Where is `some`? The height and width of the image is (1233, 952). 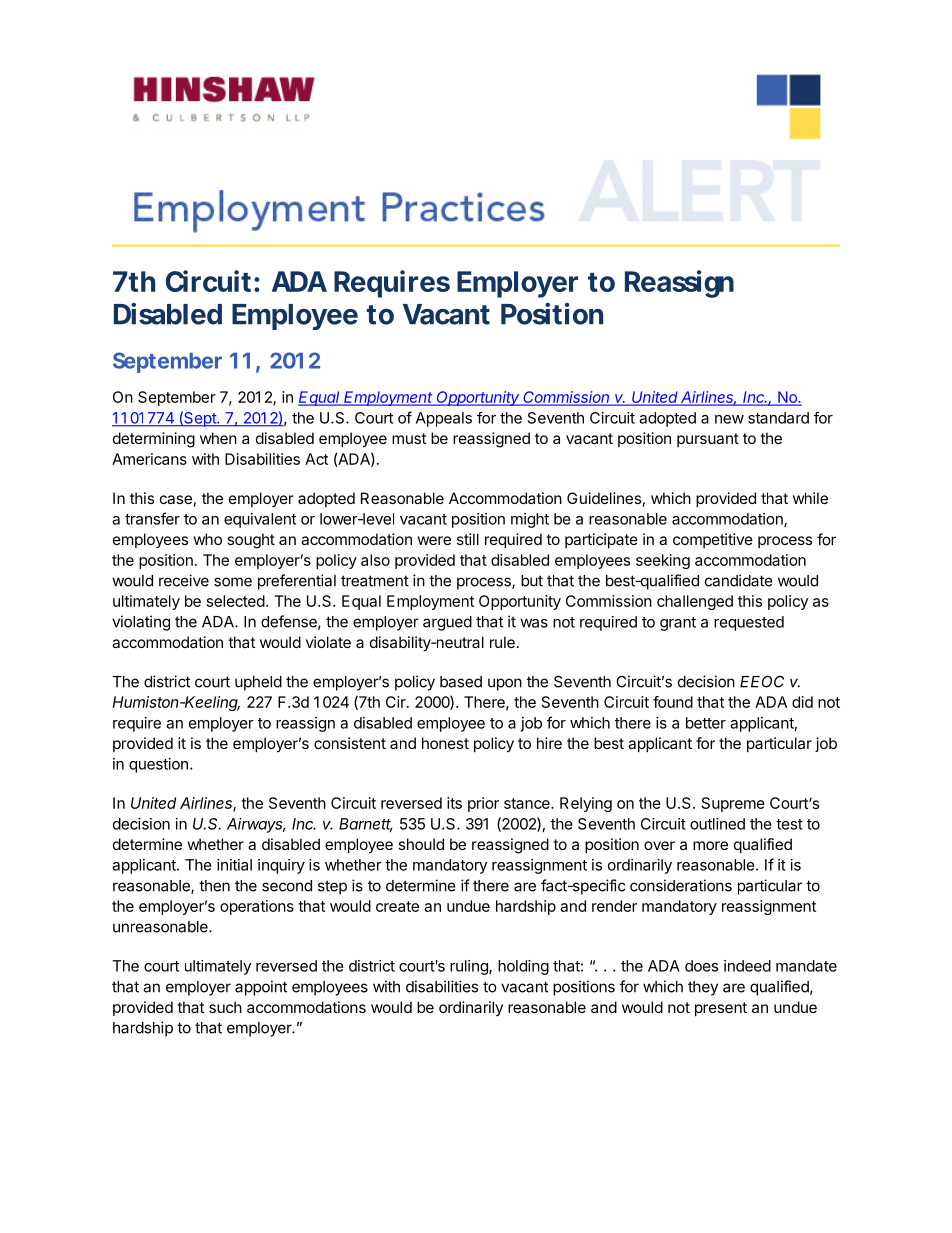
some is located at coordinates (233, 582).
